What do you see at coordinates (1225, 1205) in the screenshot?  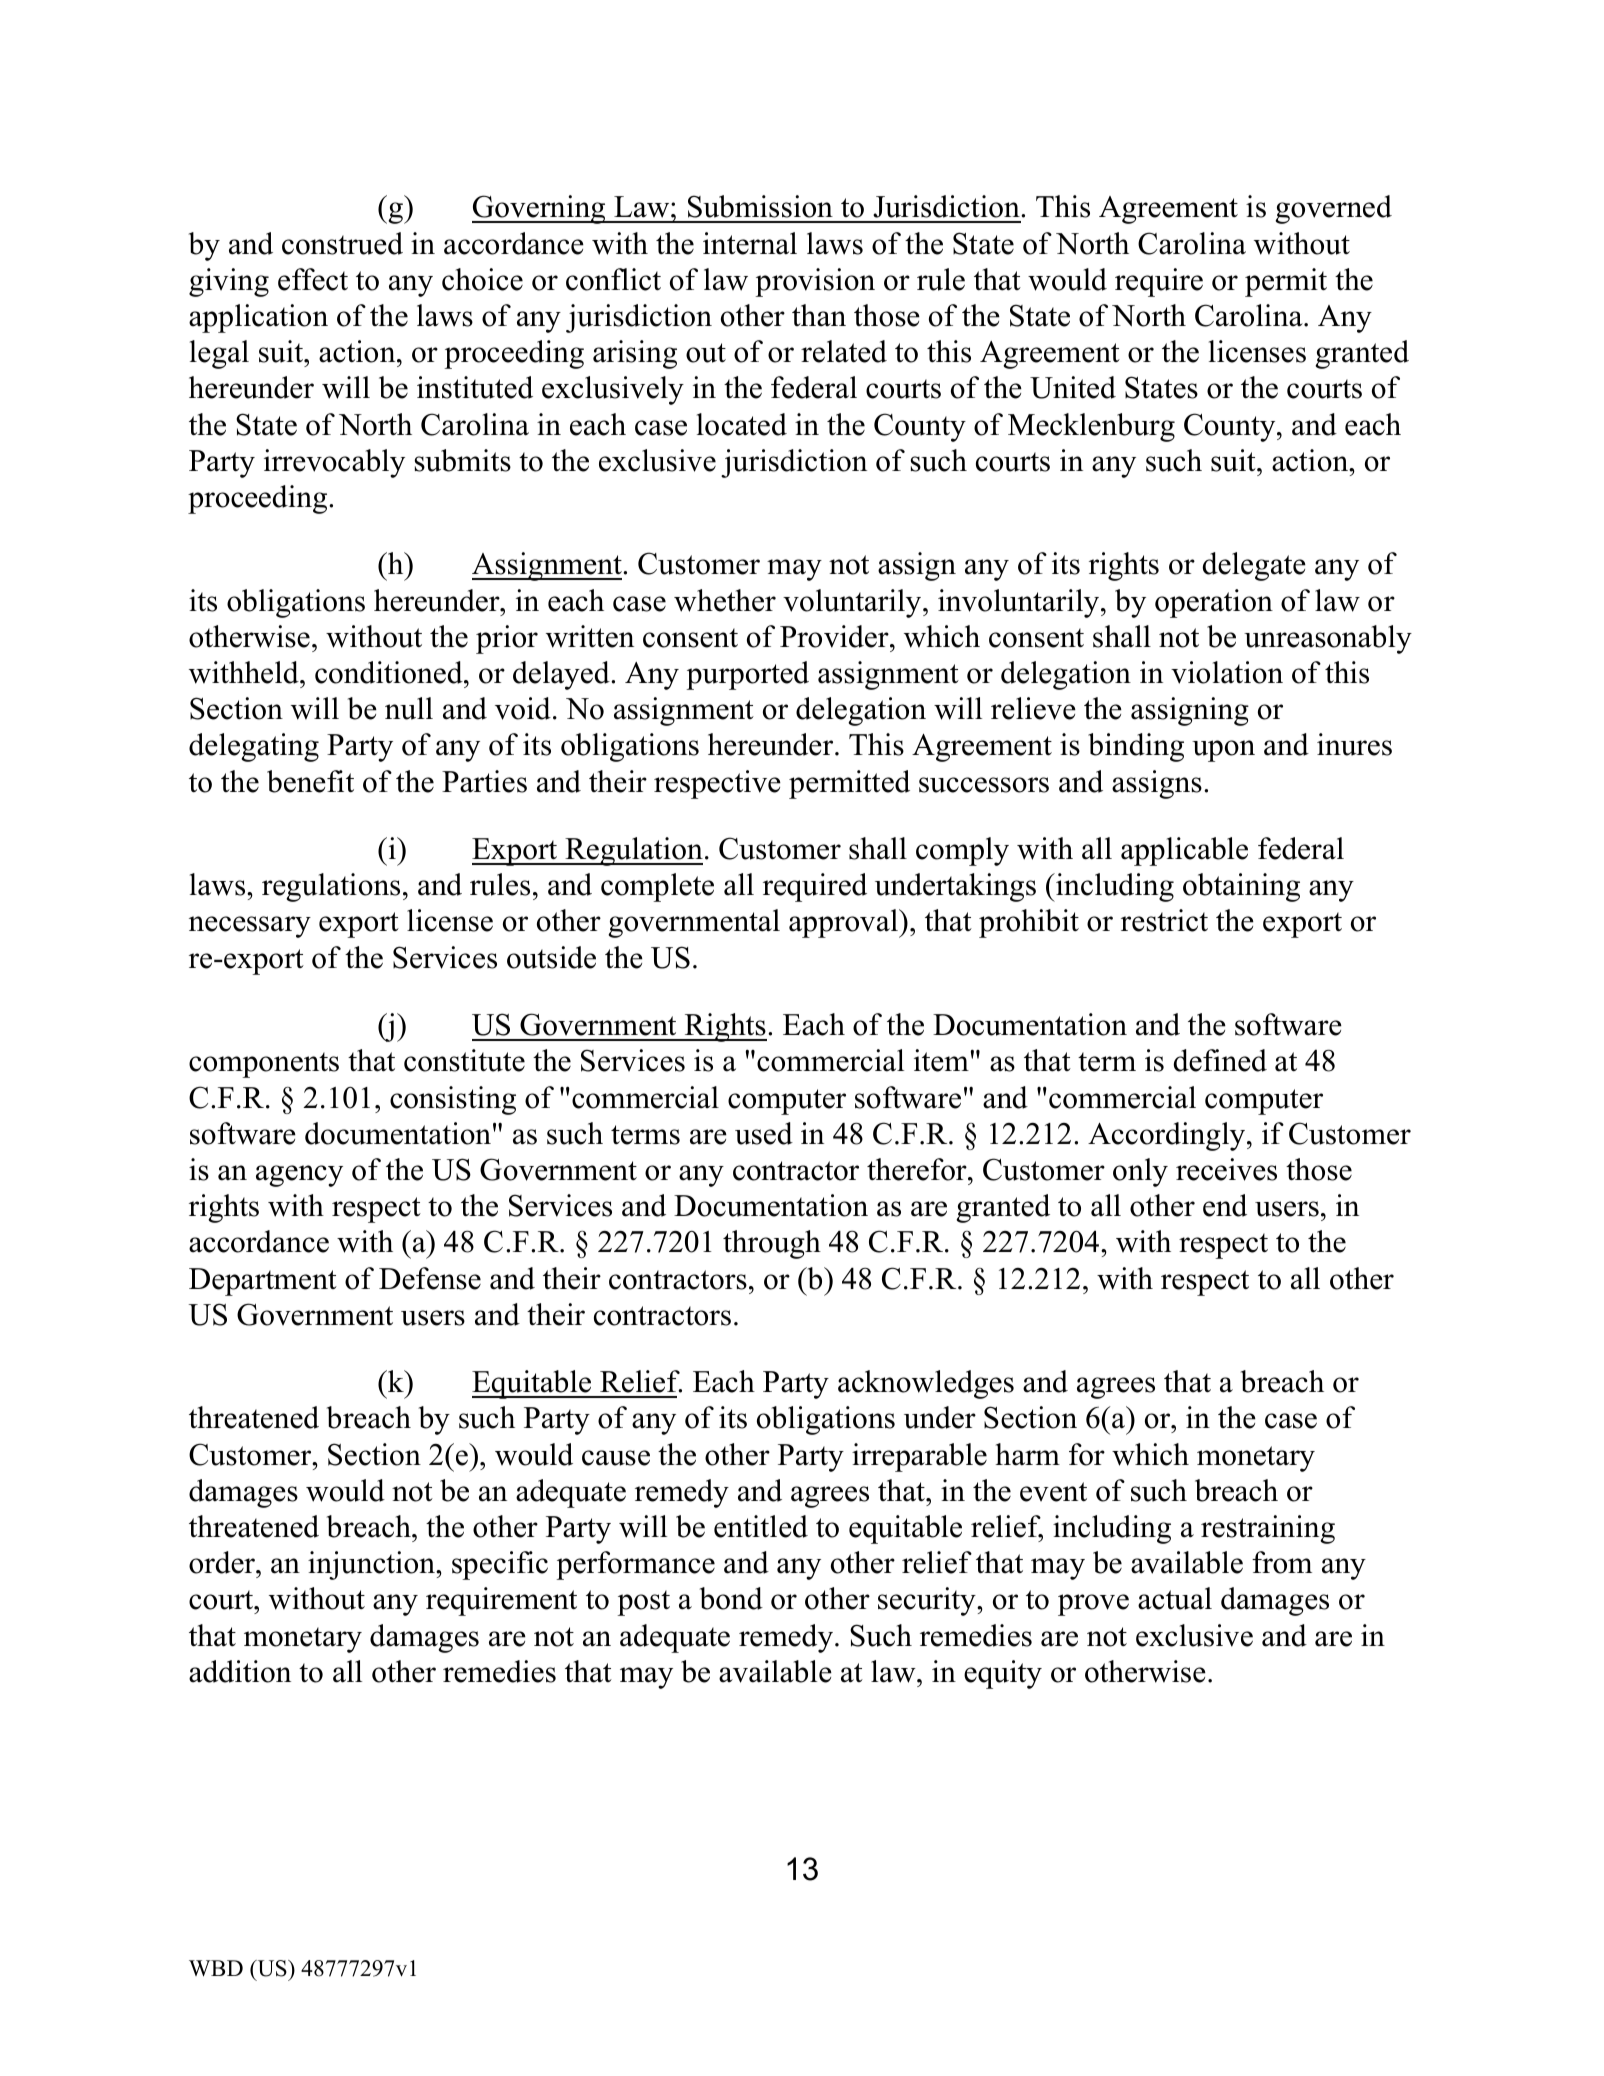 I see `end` at bounding box center [1225, 1205].
